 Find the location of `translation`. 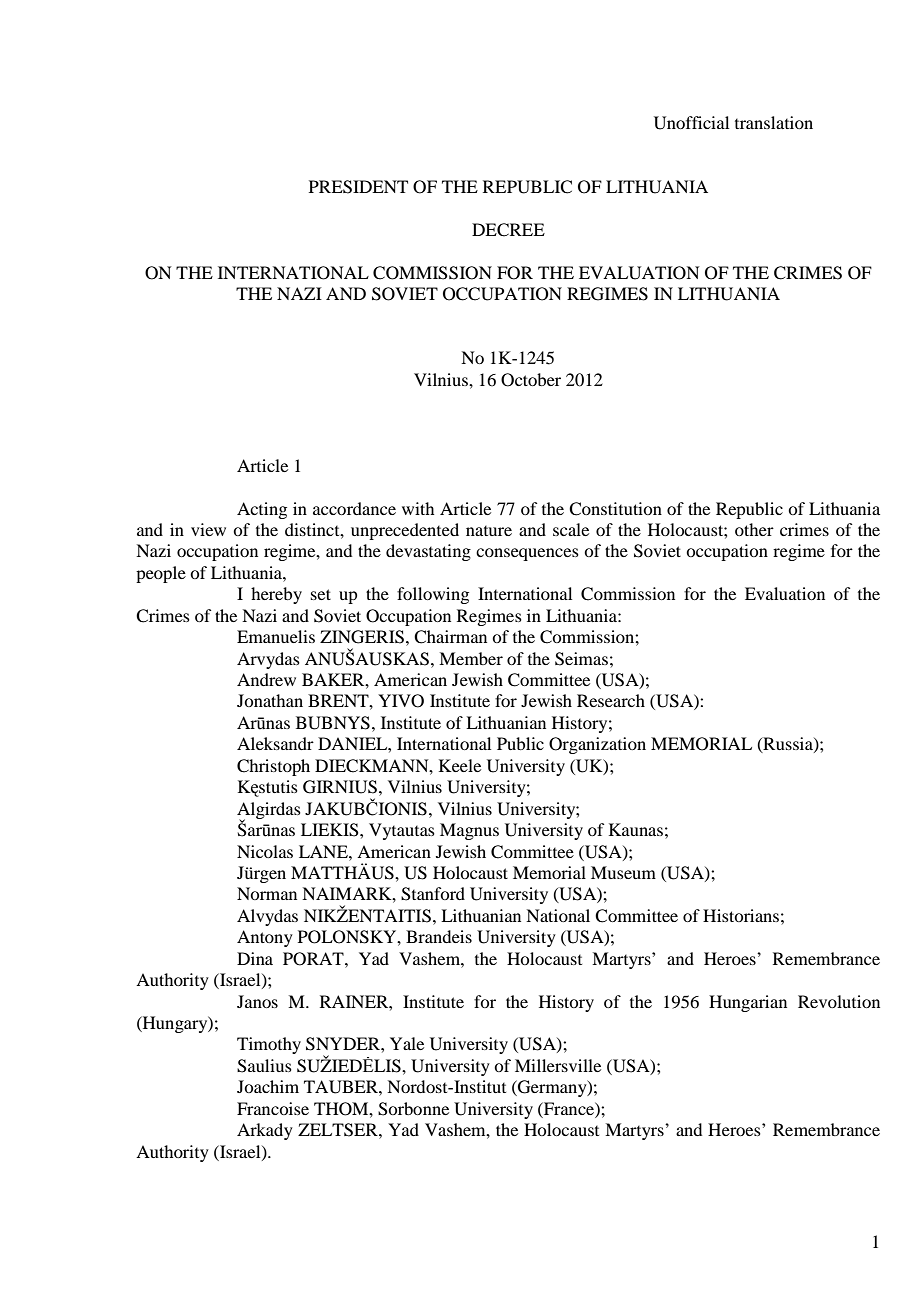

translation is located at coordinates (774, 122).
